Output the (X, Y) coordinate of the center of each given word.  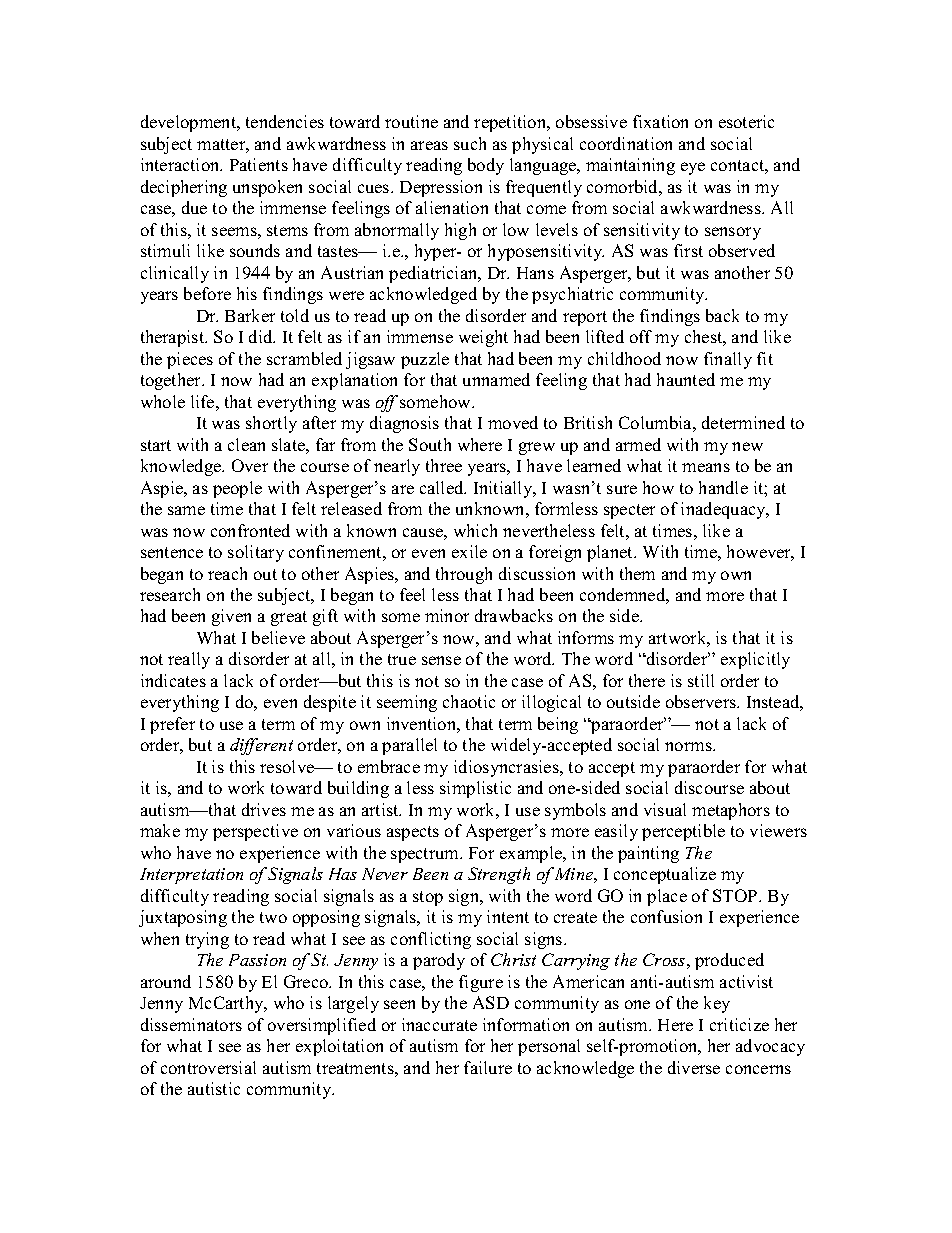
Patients (259, 164)
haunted (686, 379)
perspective (255, 832)
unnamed (496, 379)
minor (447, 615)
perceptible (683, 832)
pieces (190, 360)
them (637, 573)
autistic (214, 1088)
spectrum (426, 855)
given (231, 617)
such (470, 143)
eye (693, 168)
